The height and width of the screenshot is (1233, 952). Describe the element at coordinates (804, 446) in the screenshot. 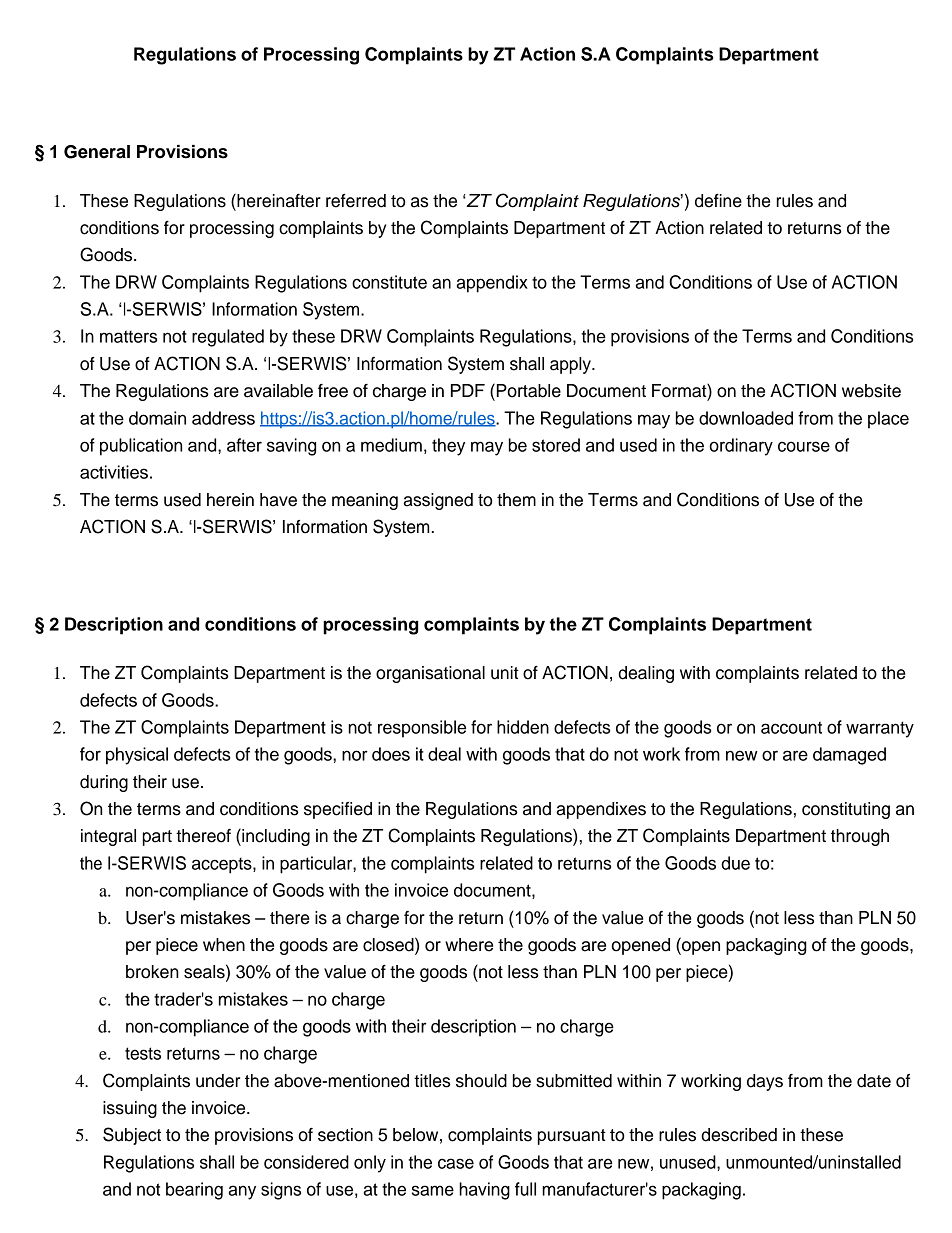

I see `course` at that location.
